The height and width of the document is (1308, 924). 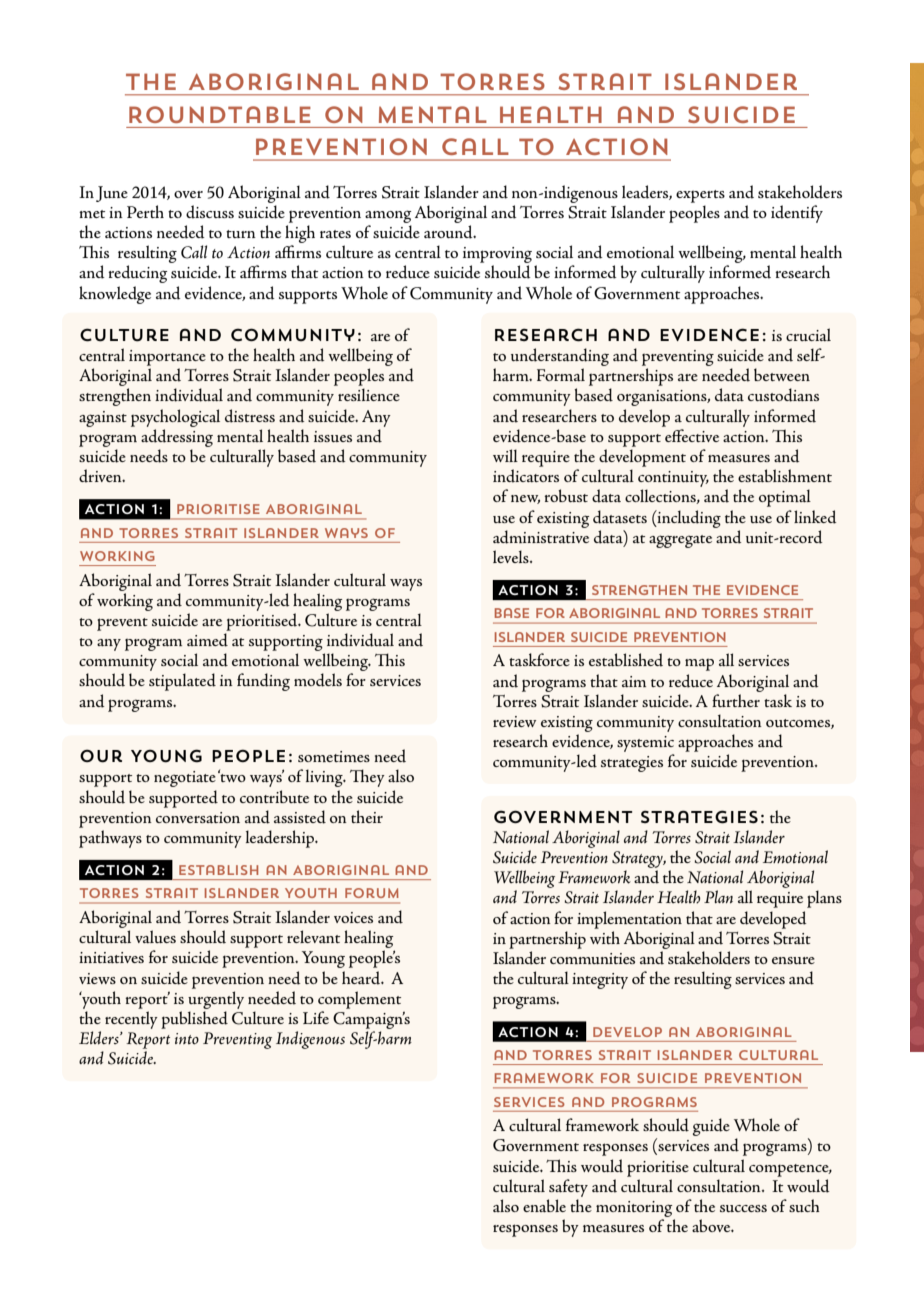 I want to click on into, so click(x=187, y=1039).
